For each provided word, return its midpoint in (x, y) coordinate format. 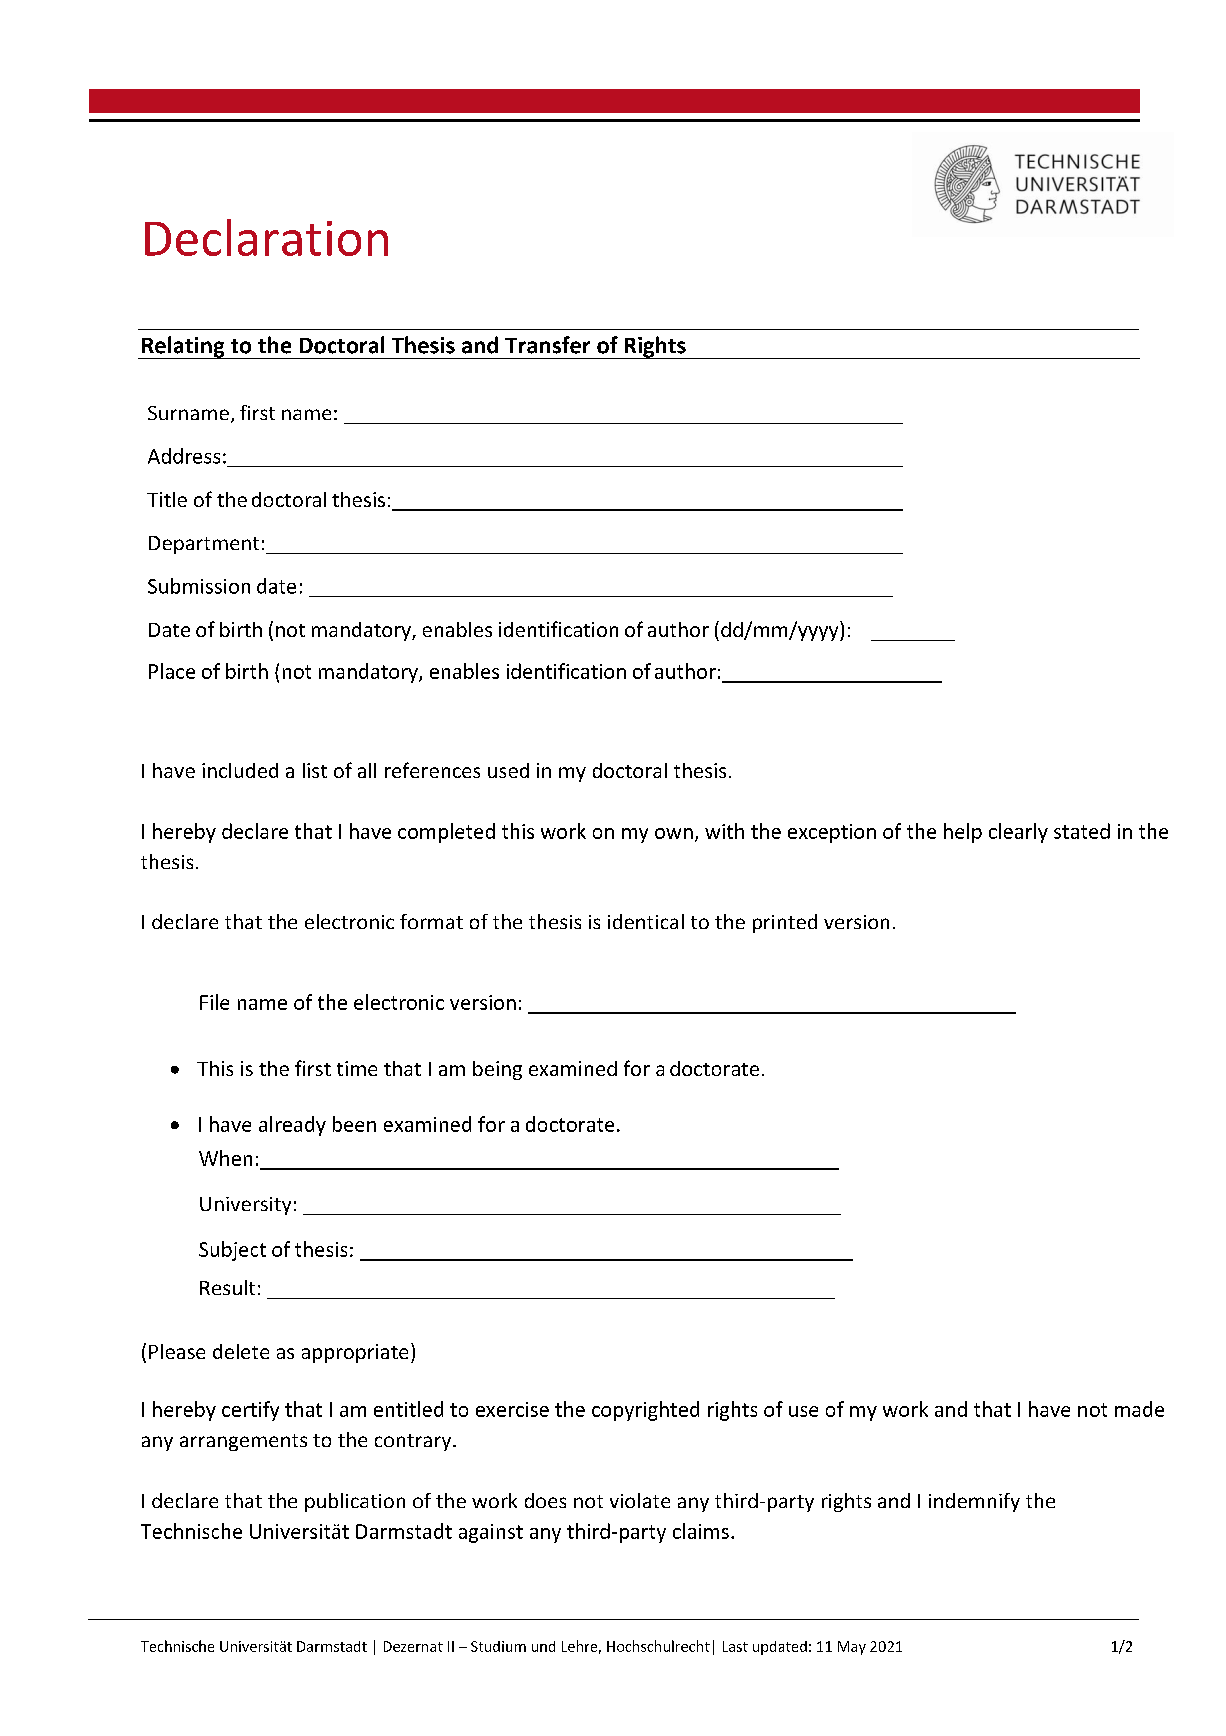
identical (646, 921)
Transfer (547, 345)
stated (1082, 831)
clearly (1018, 833)
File (214, 1002)
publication (355, 1502)
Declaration (266, 237)
